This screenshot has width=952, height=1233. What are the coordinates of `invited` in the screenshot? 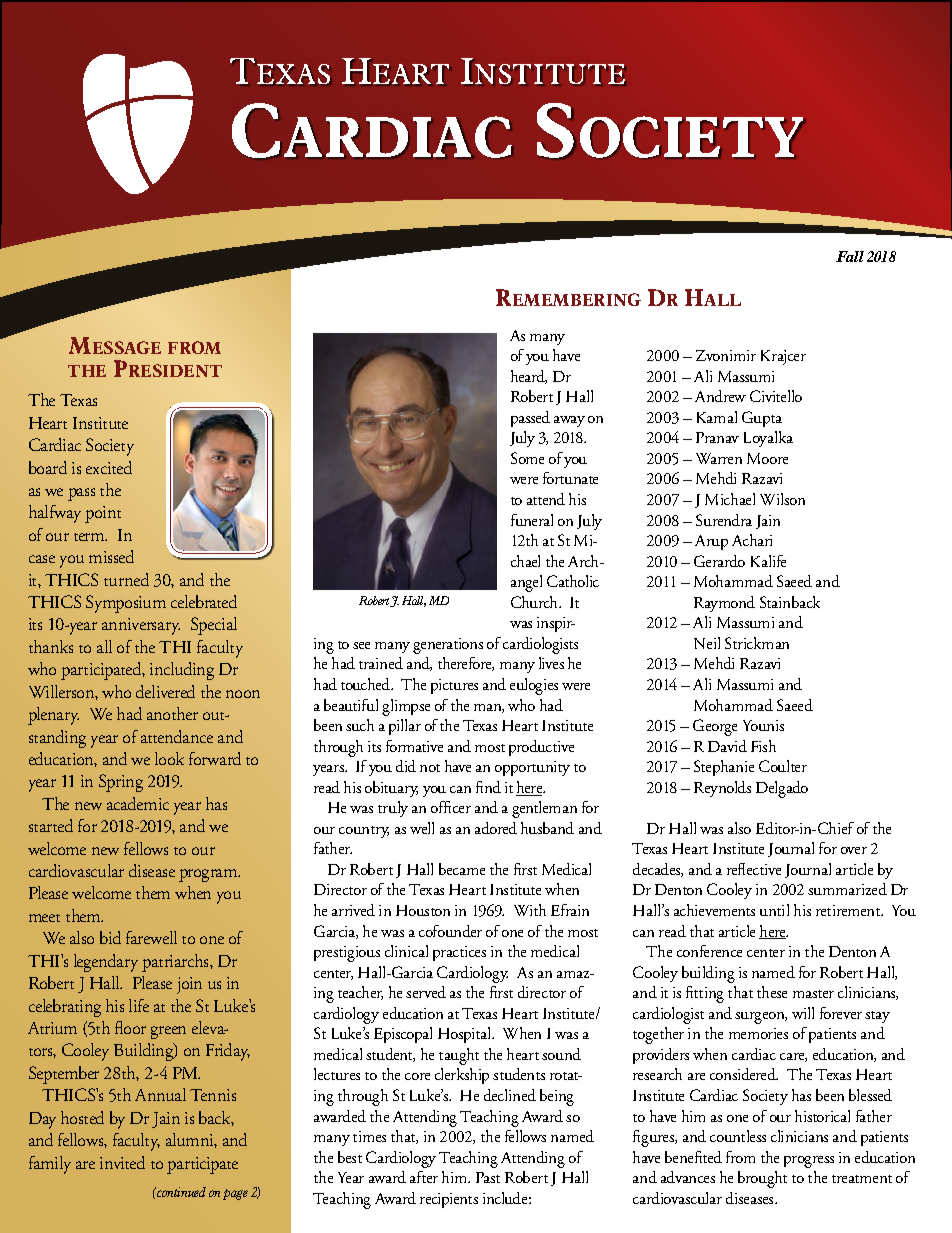 It's located at (122, 1162).
